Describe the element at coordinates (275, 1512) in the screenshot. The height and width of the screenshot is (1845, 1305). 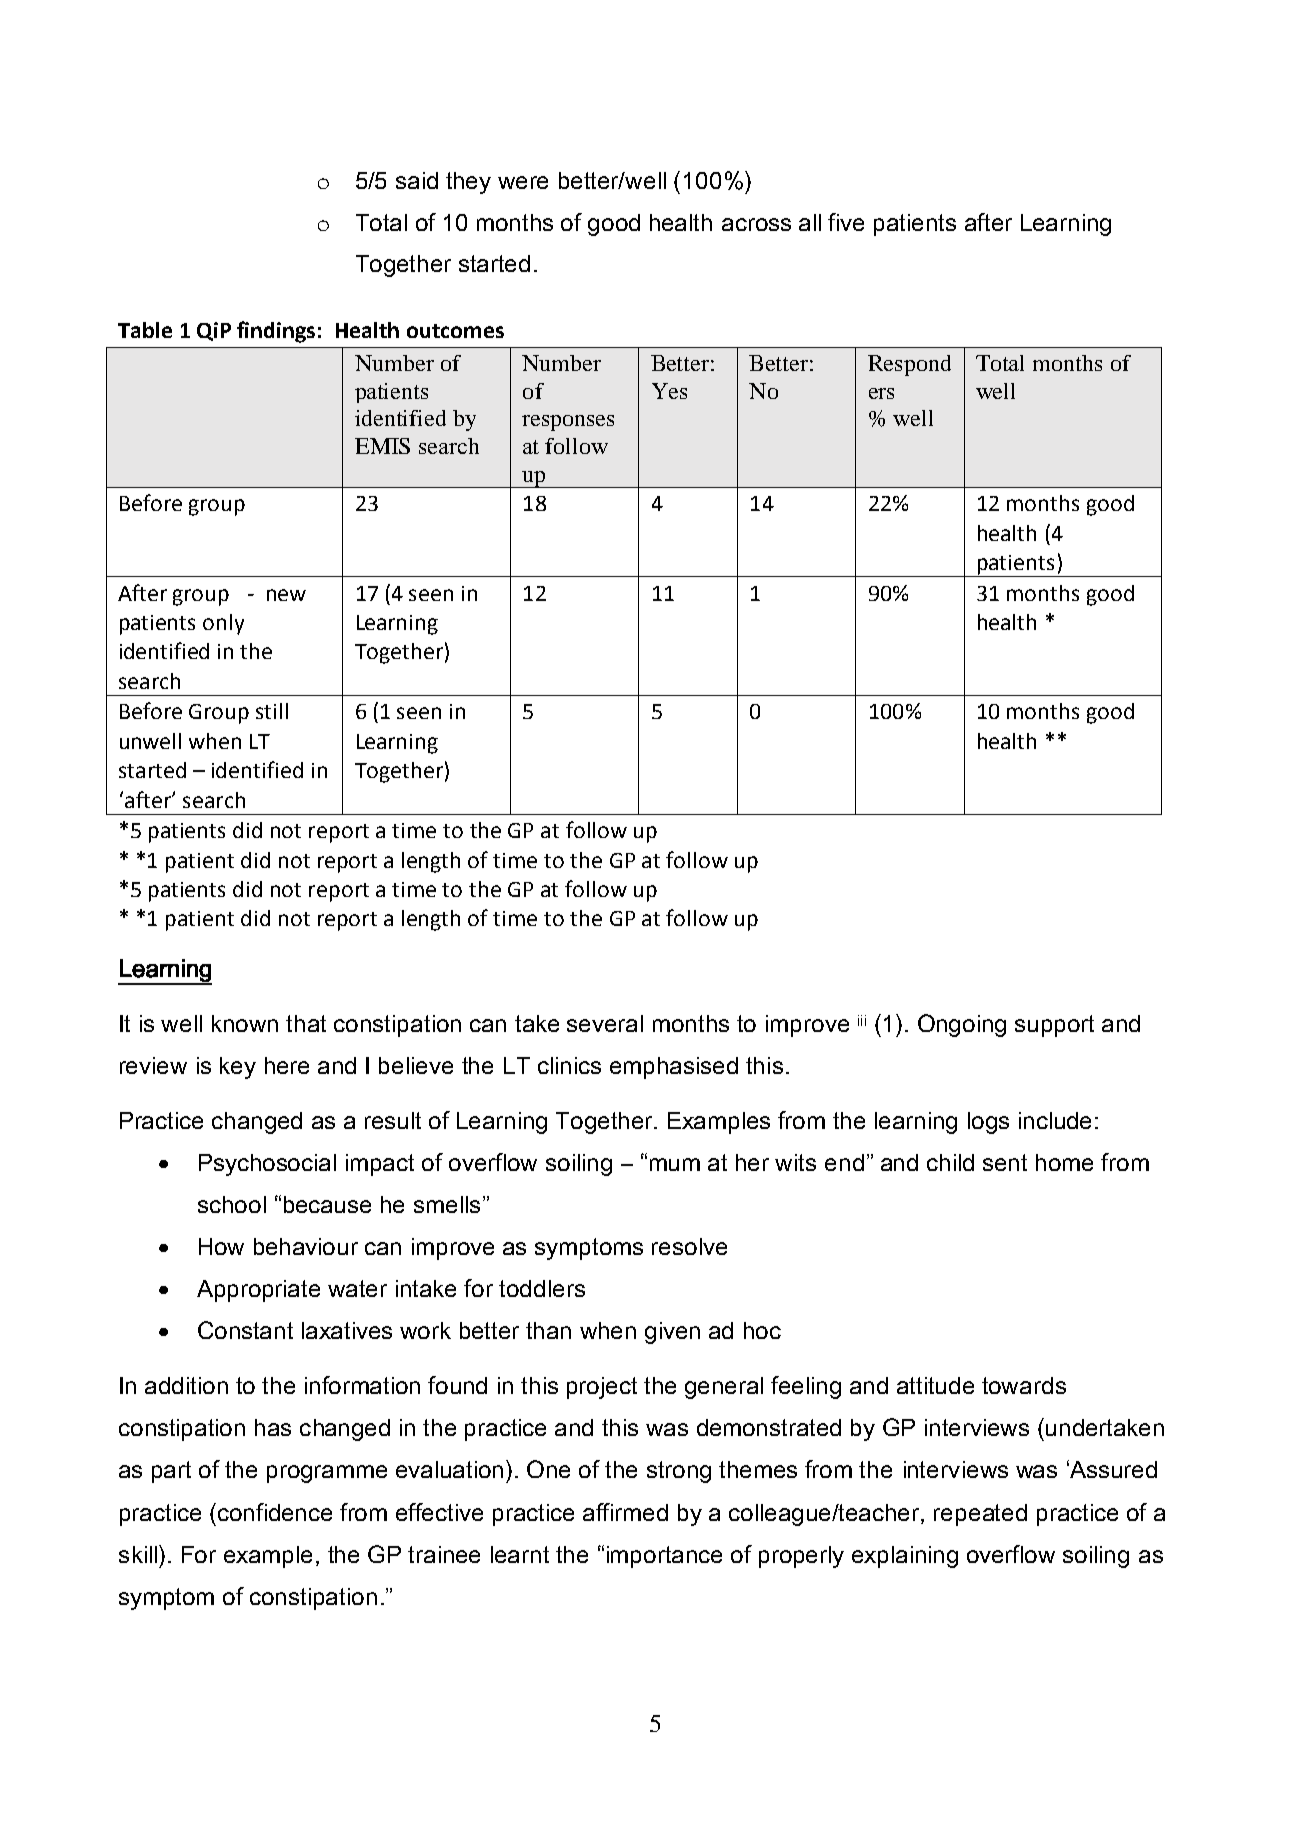
I see `confidence` at that location.
